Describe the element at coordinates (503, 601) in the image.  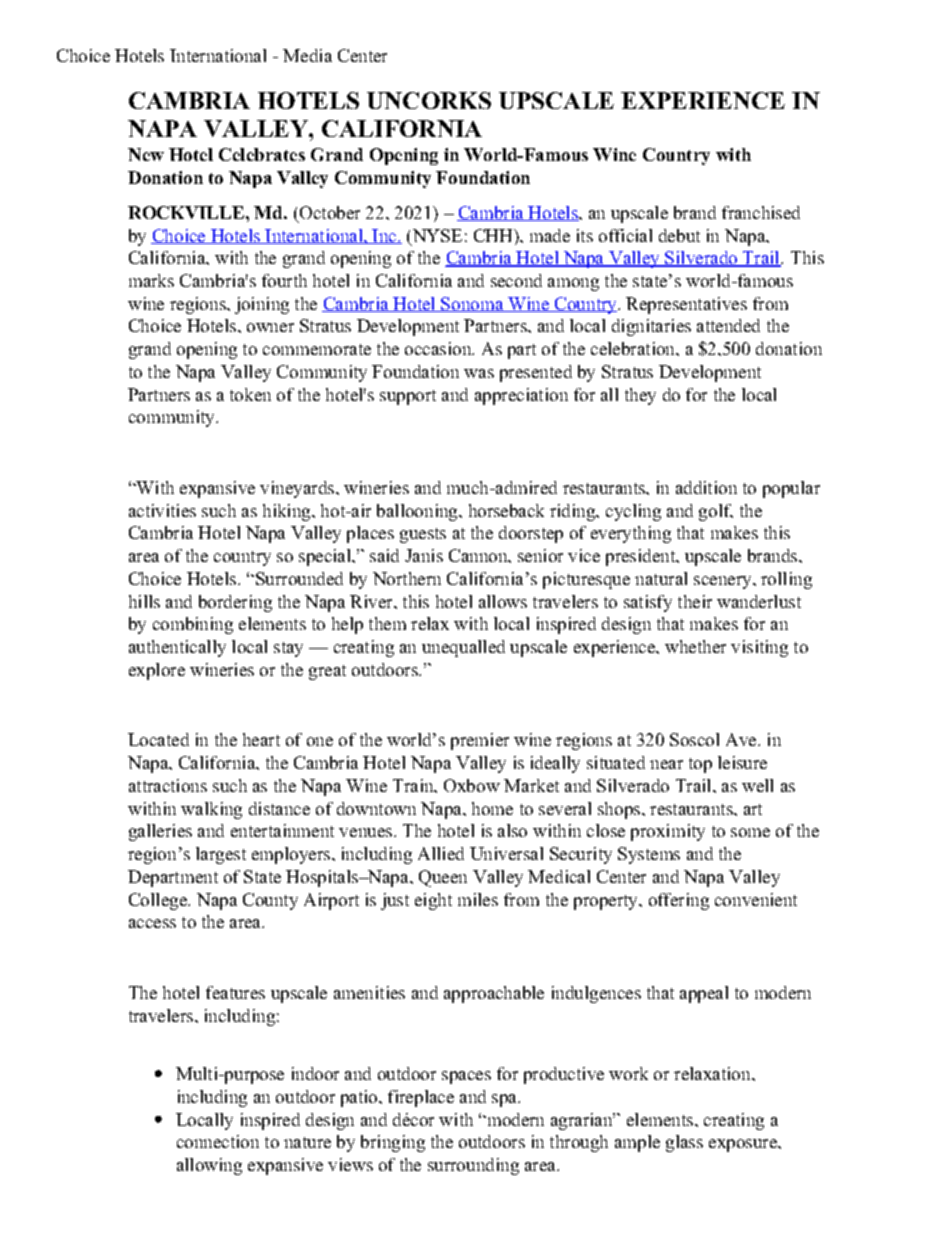
I see `allows` at that location.
